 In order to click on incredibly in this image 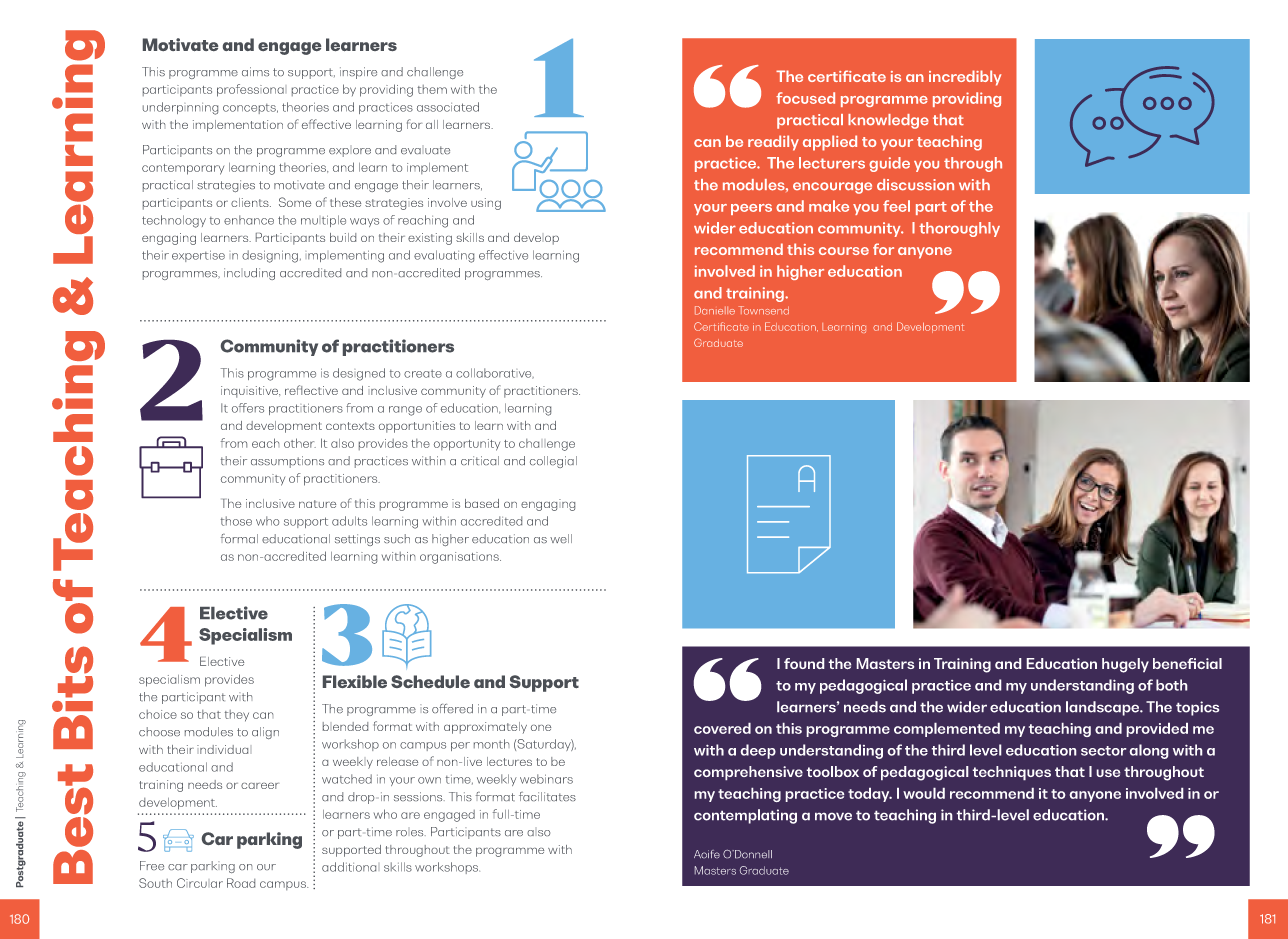, I will do `click(965, 78)`.
